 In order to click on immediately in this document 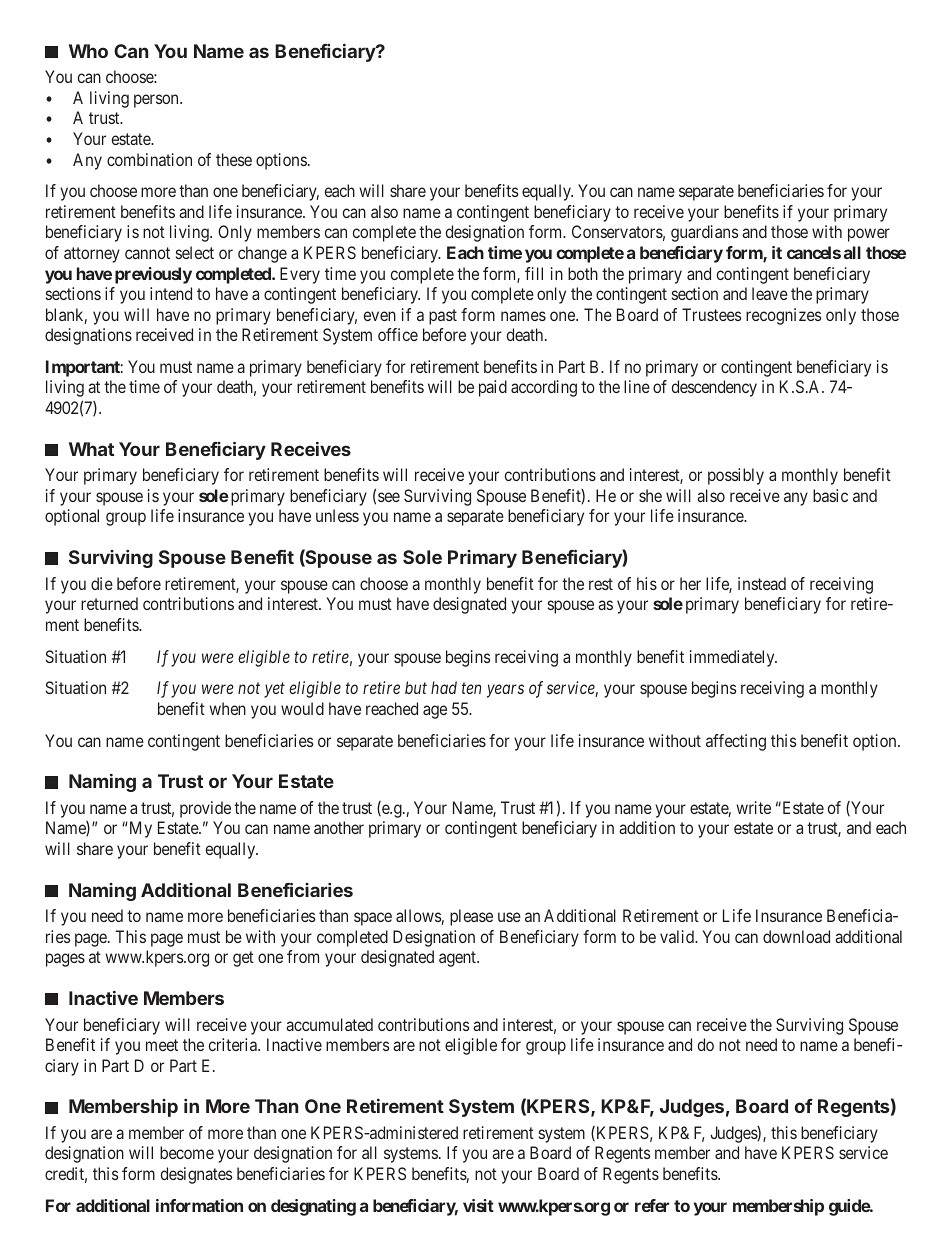, I will do `click(733, 658)`.
